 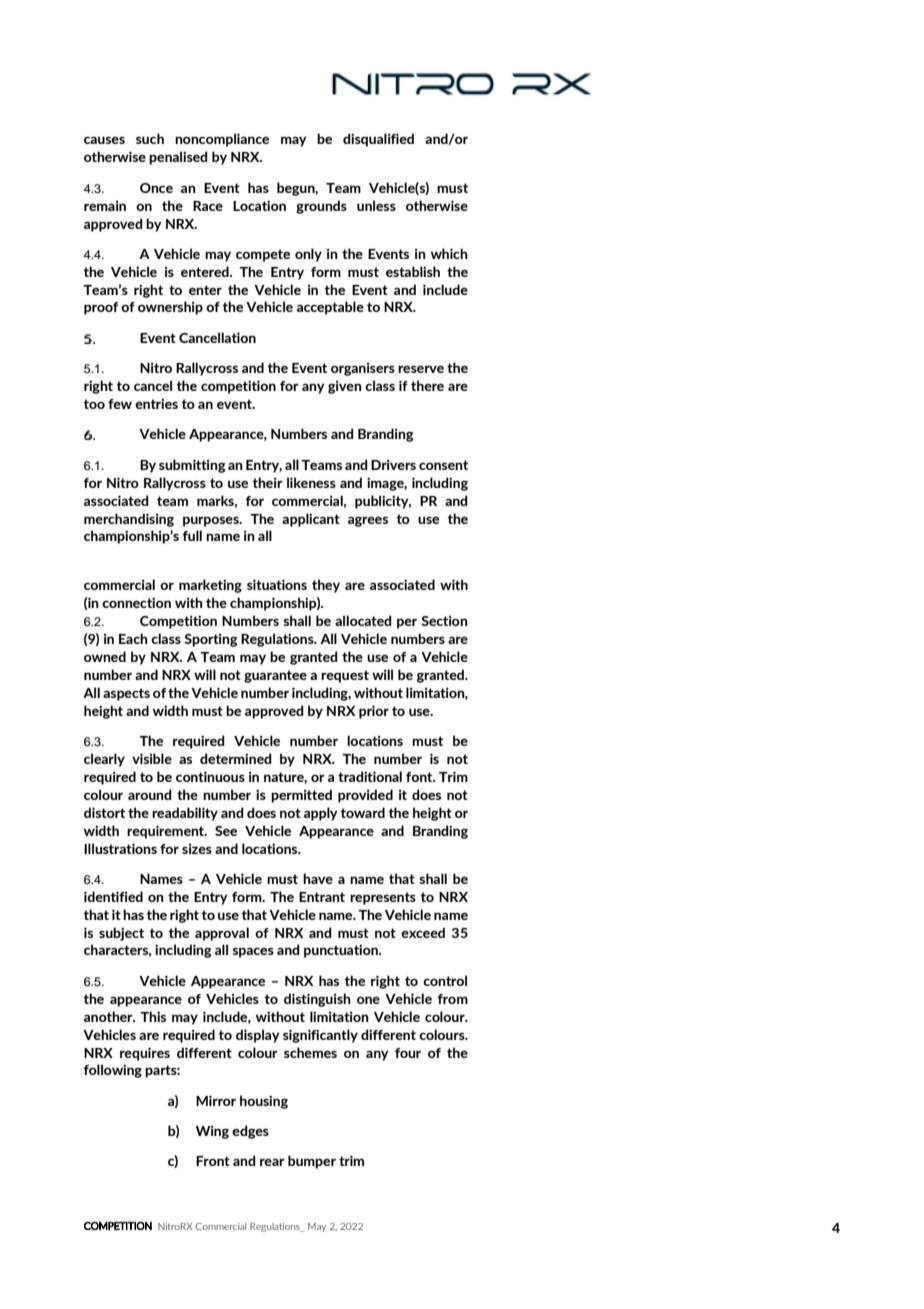 What do you see at coordinates (145, 1054) in the image?
I see `requires` at bounding box center [145, 1054].
